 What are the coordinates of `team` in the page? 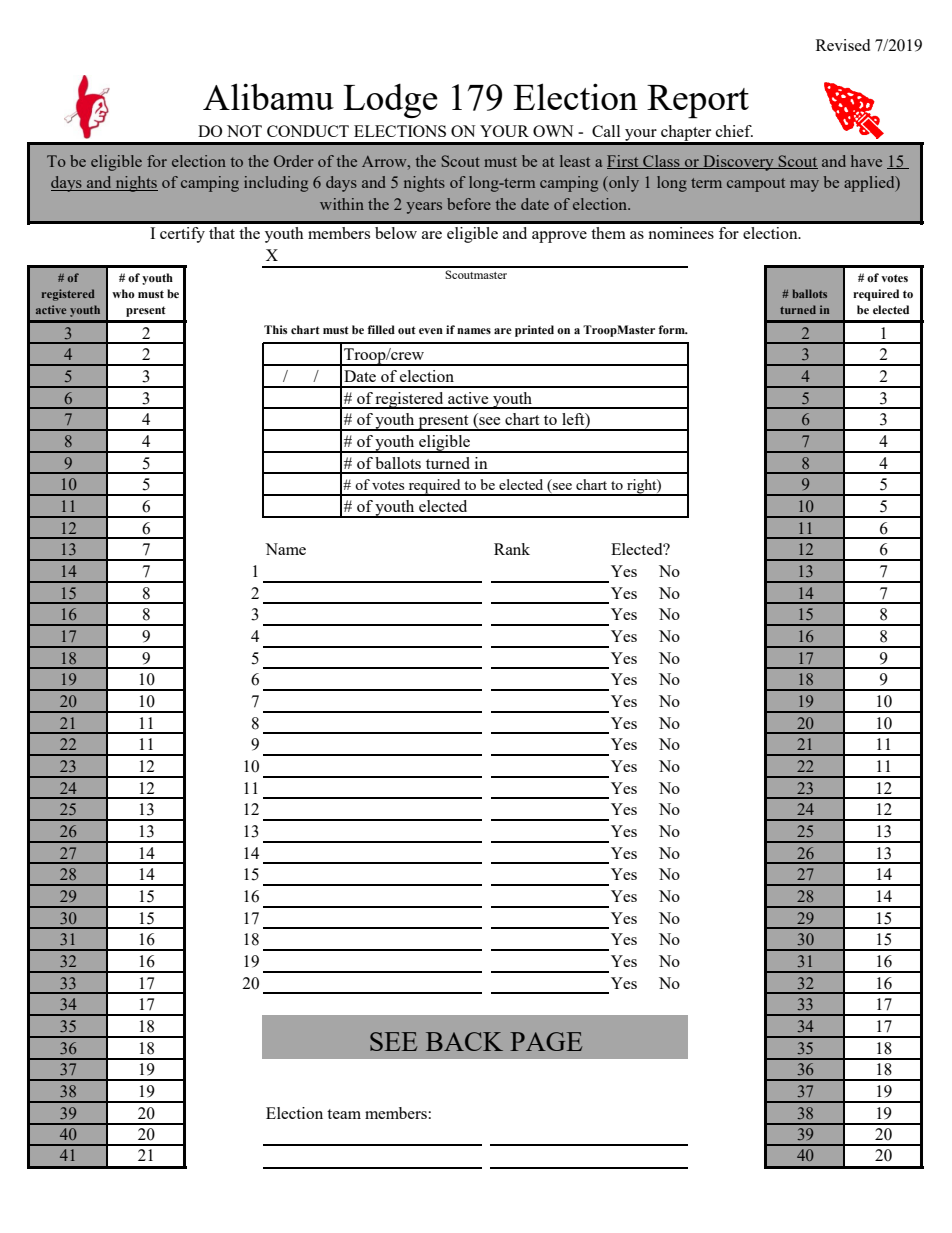 It's located at (344, 1114).
